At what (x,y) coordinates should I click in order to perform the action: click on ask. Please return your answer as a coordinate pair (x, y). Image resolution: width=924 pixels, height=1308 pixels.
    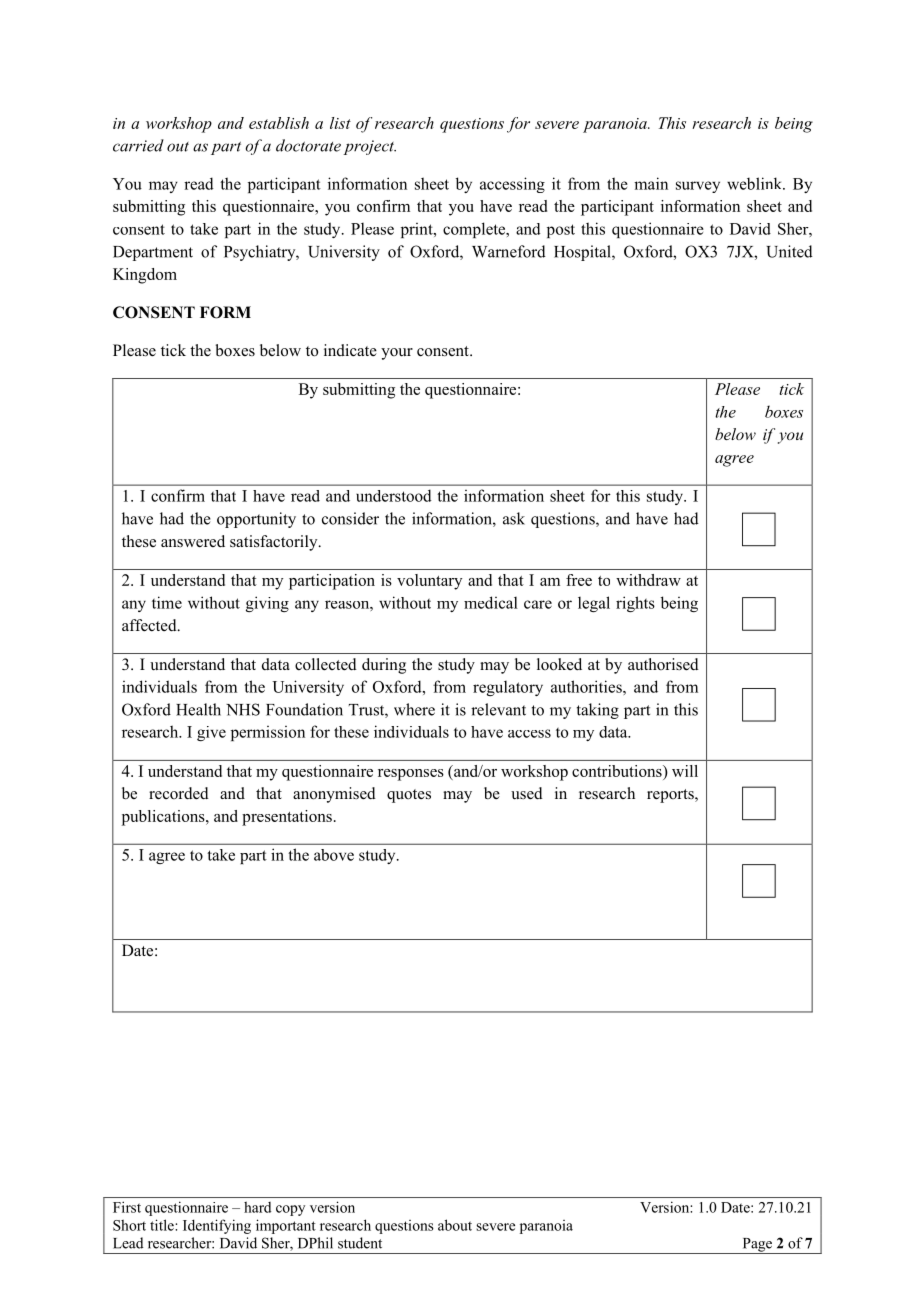
    Looking at the image, I should click on (514, 518).
